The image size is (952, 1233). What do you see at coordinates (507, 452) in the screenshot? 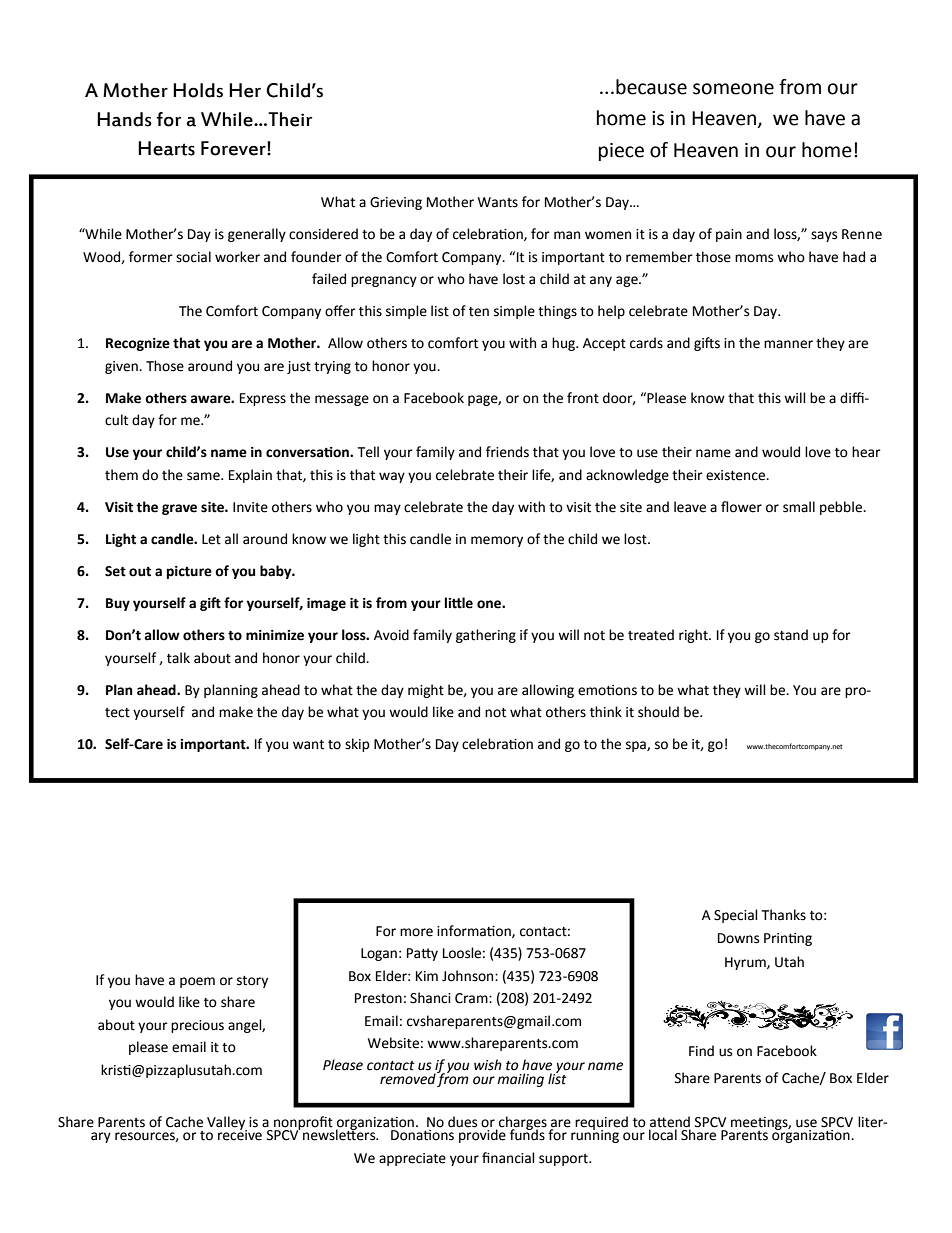
I see `friends` at bounding box center [507, 452].
